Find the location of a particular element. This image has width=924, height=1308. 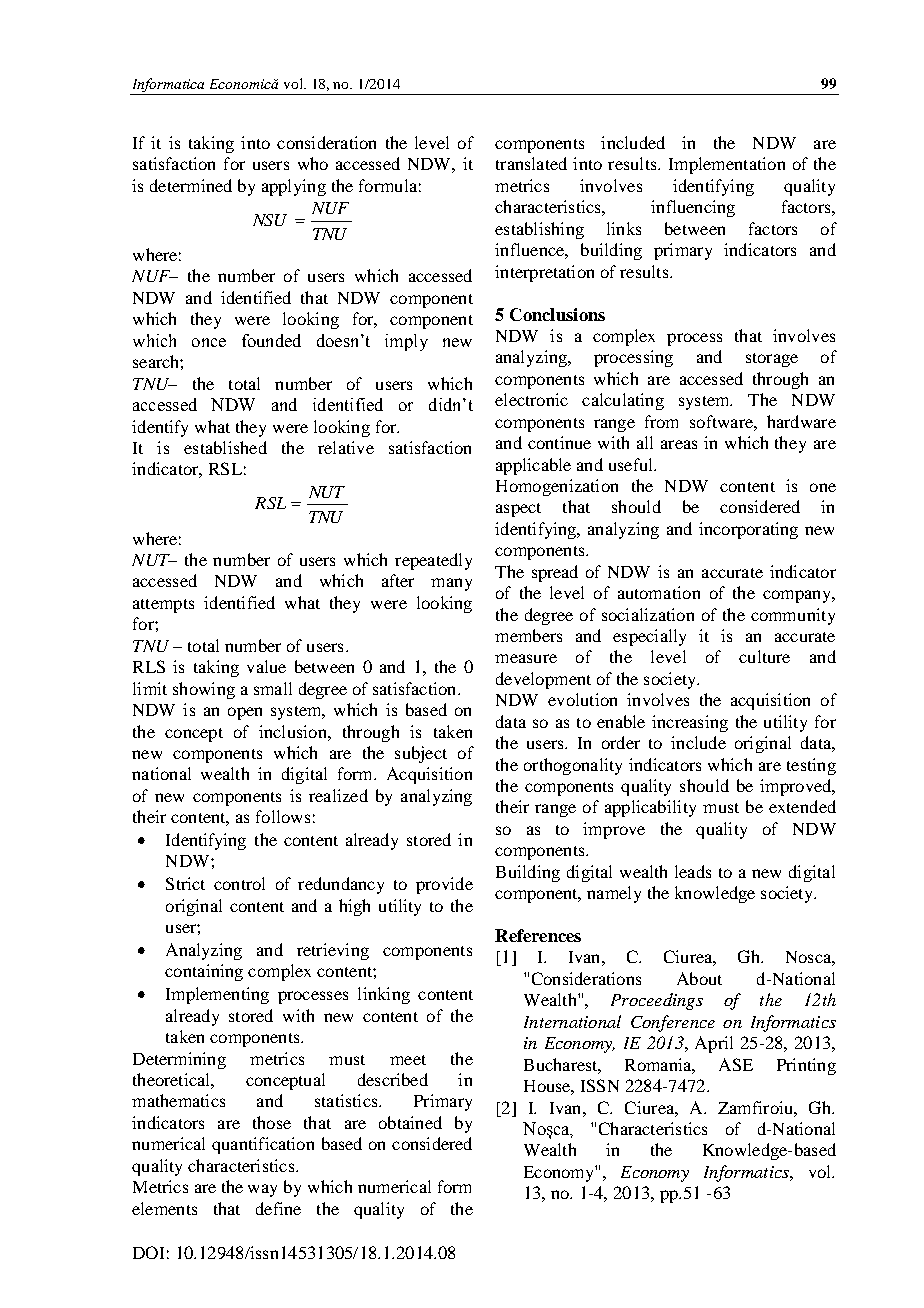

Printing is located at coordinates (806, 1066).
